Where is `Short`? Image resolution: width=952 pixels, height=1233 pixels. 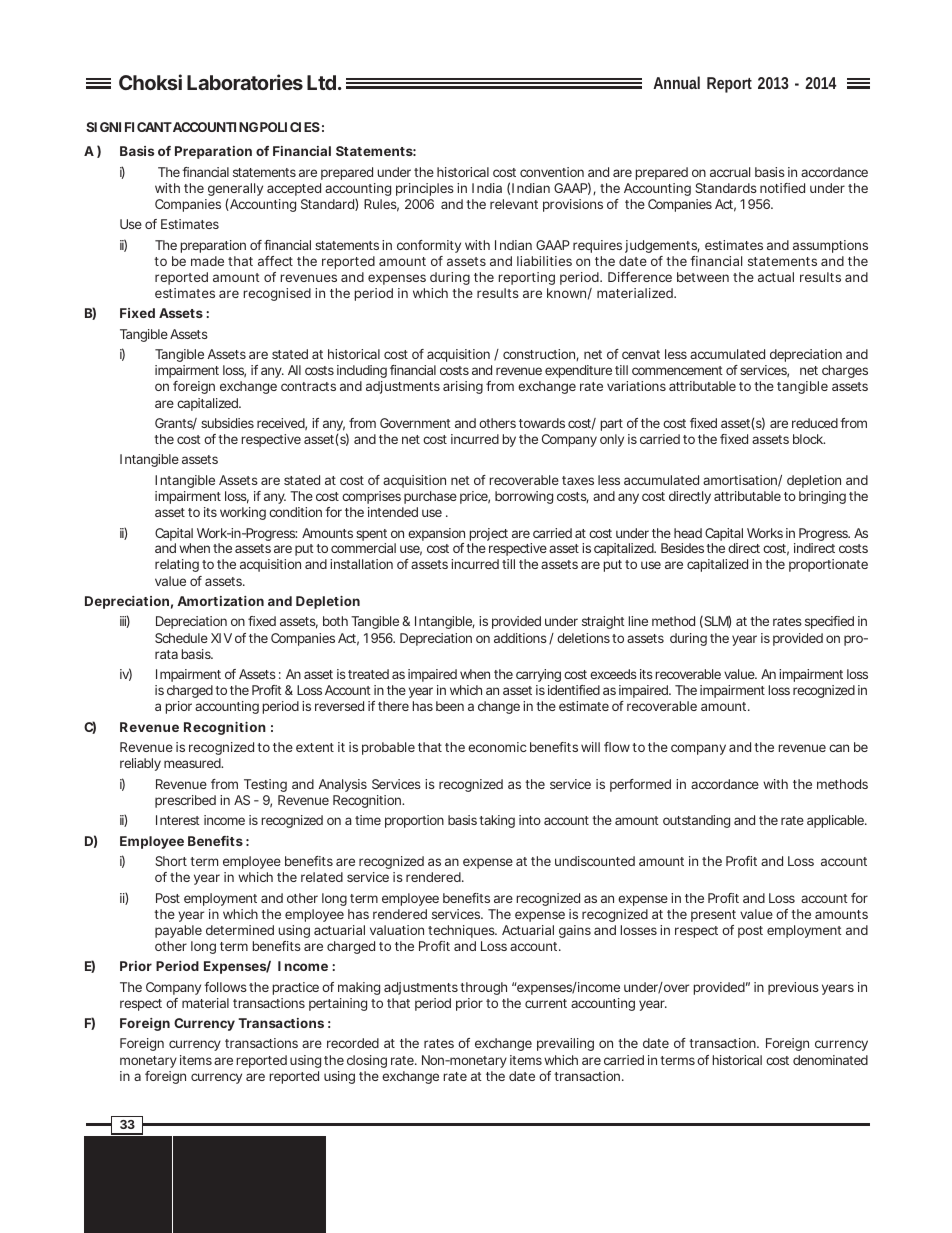 Short is located at coordinates (171, 861).
